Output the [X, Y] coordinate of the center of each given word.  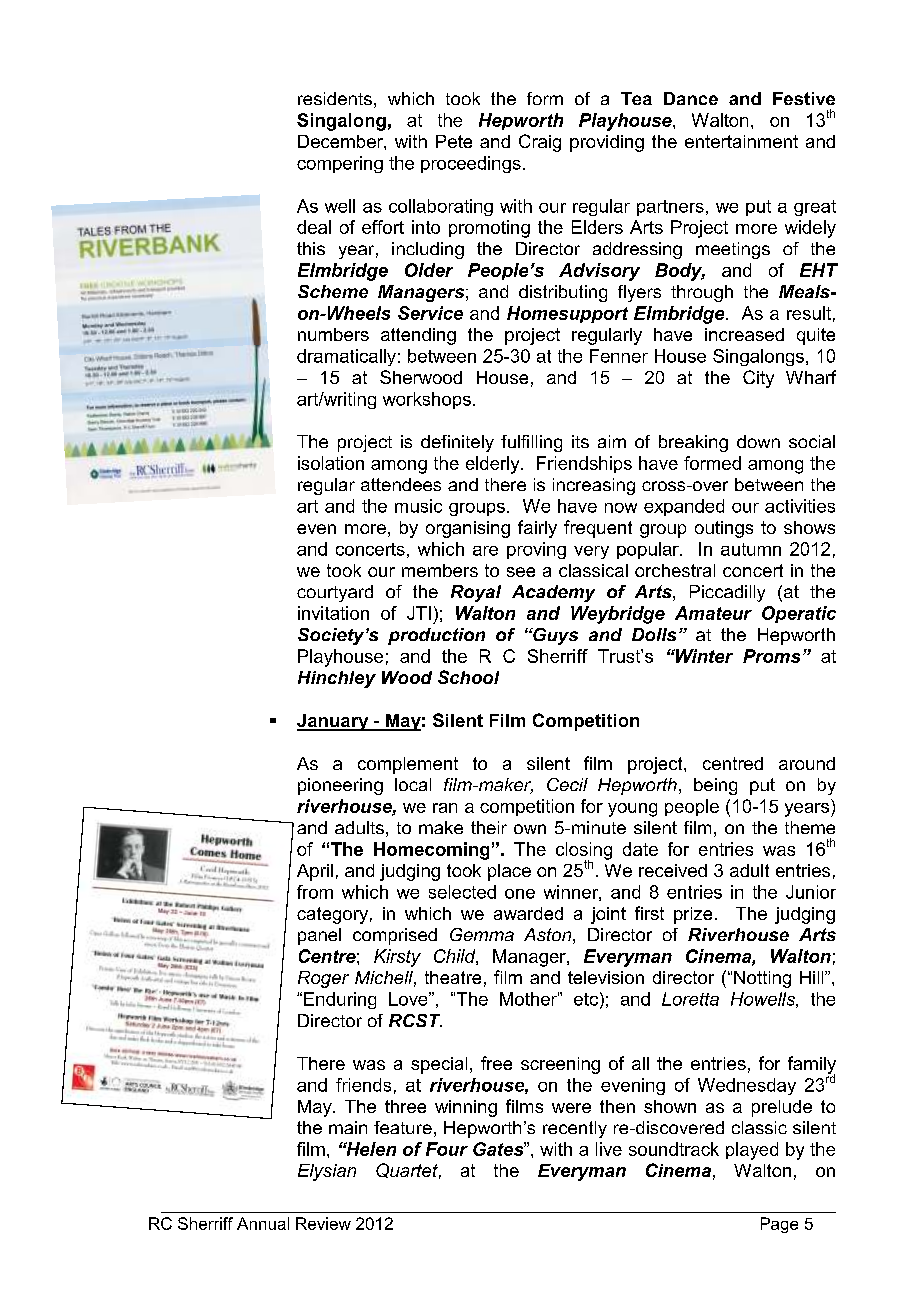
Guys [554, 636]
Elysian [327, 1172]
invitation [333, 613]
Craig [540, 143]
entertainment [741, 141]
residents [335, 98]
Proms [771, 656]
